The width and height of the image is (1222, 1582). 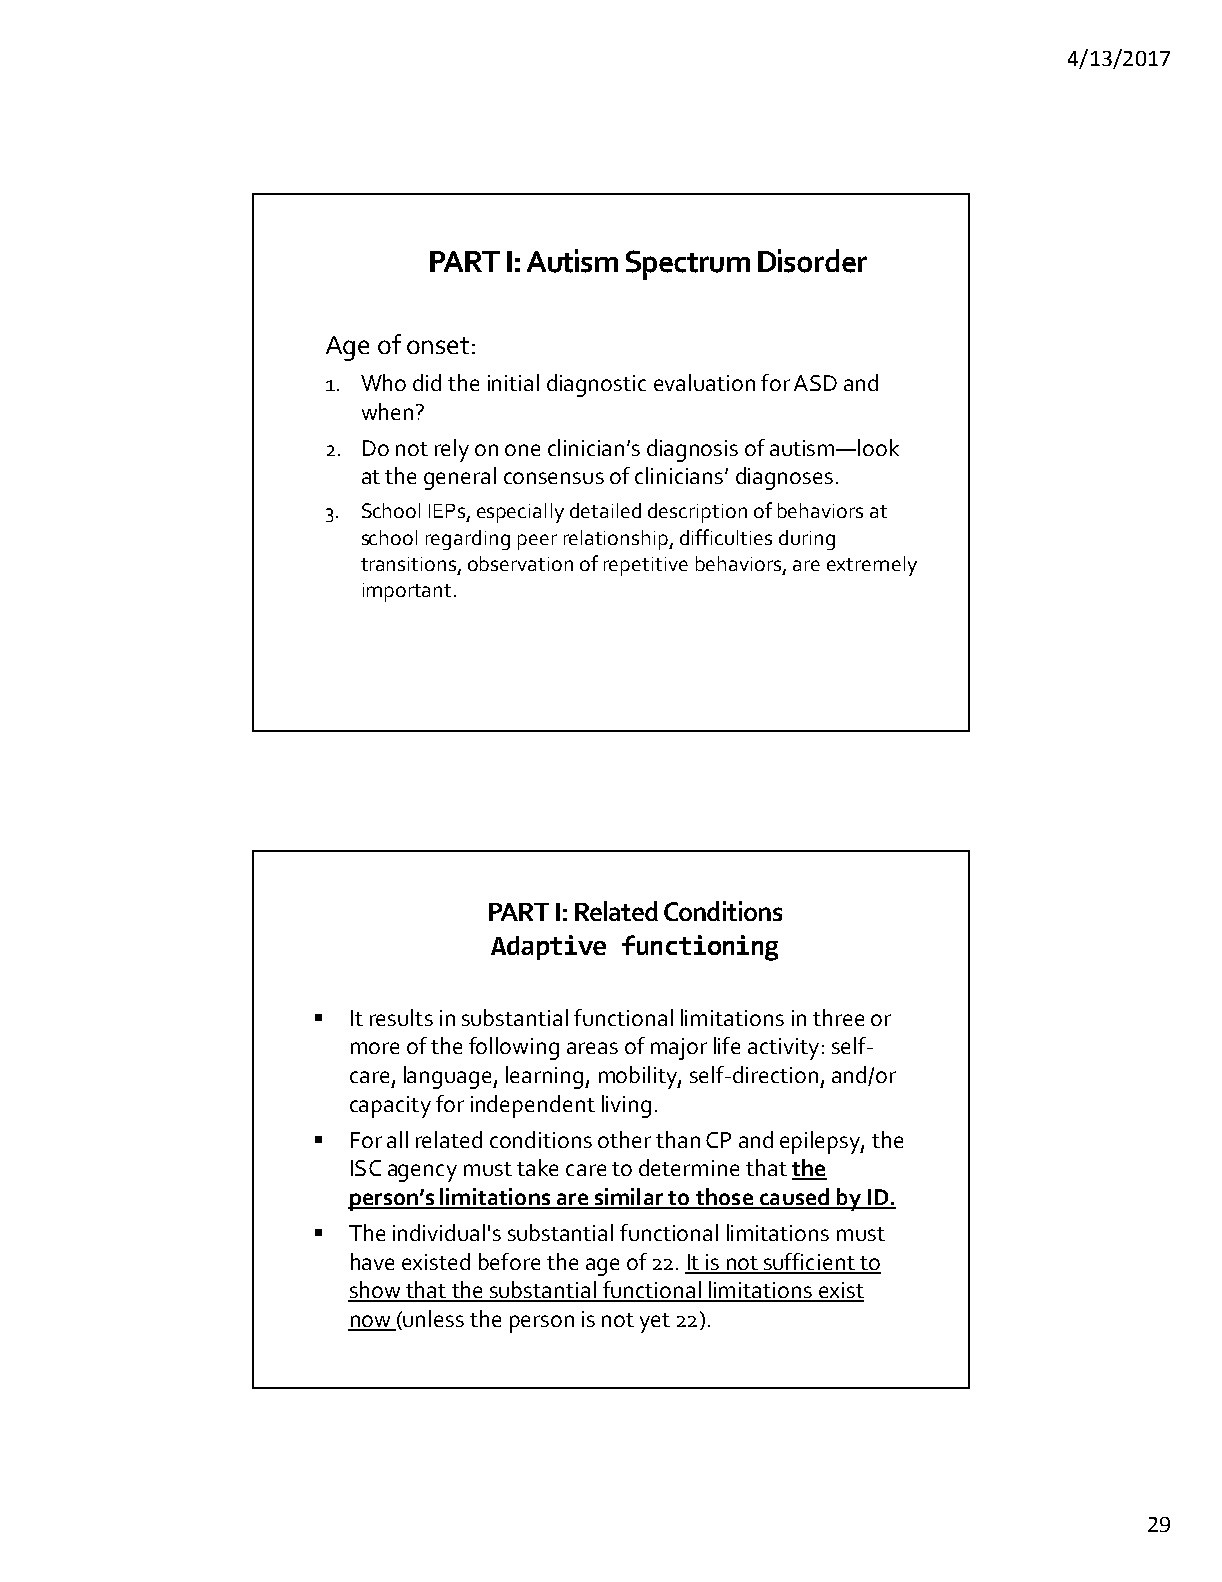 I want to click on yet, so click(x=655, y=1323).
